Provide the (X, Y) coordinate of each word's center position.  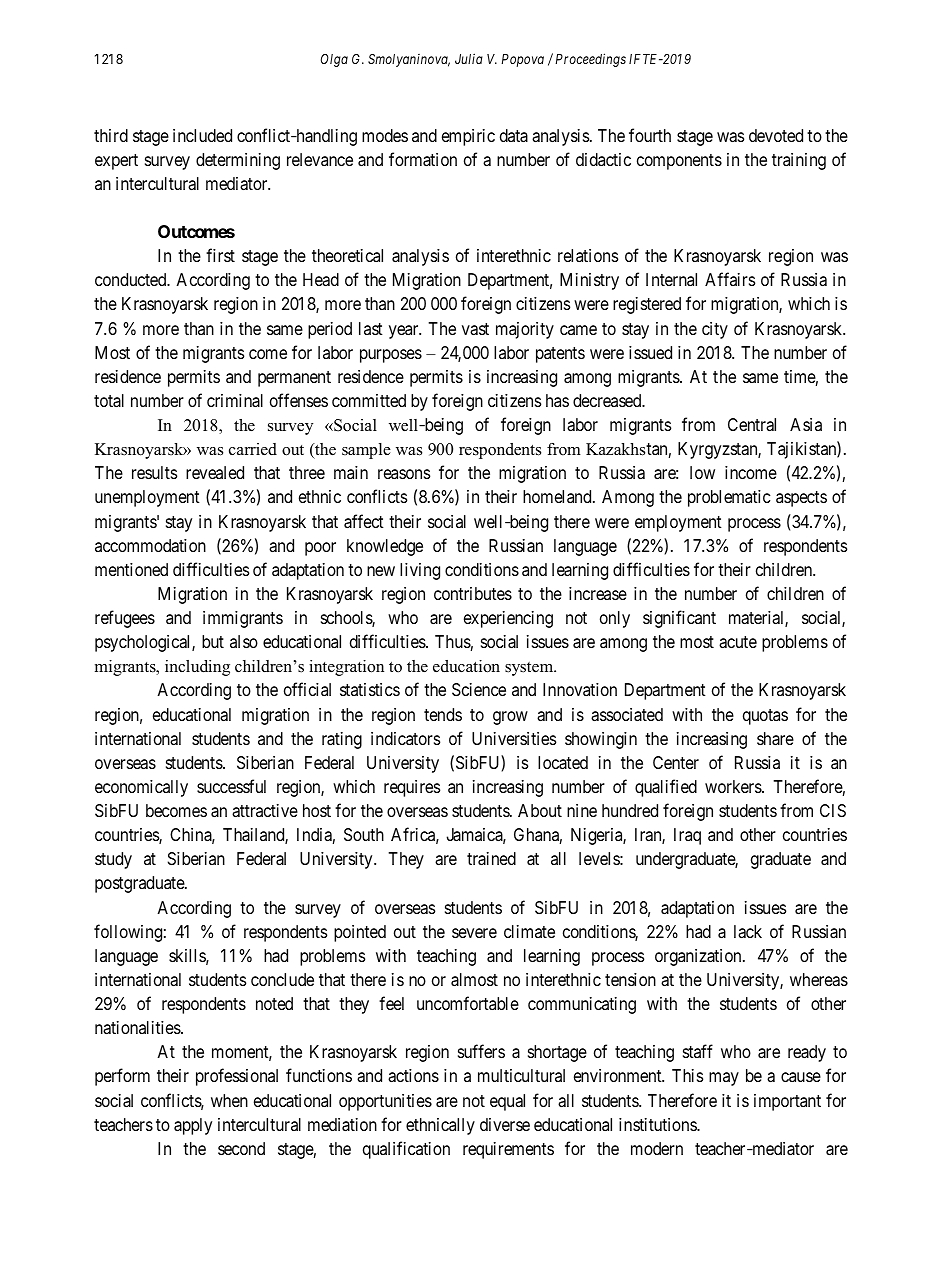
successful (231, 786)
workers (734, 786)
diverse (505, 1124)
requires (412, 788)
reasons (404, 474)
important (787, 1102)
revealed (215, 472)
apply (193, 1126)
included (202, 135)
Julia (469, 58)
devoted (776, 135)
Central (752, 425)
